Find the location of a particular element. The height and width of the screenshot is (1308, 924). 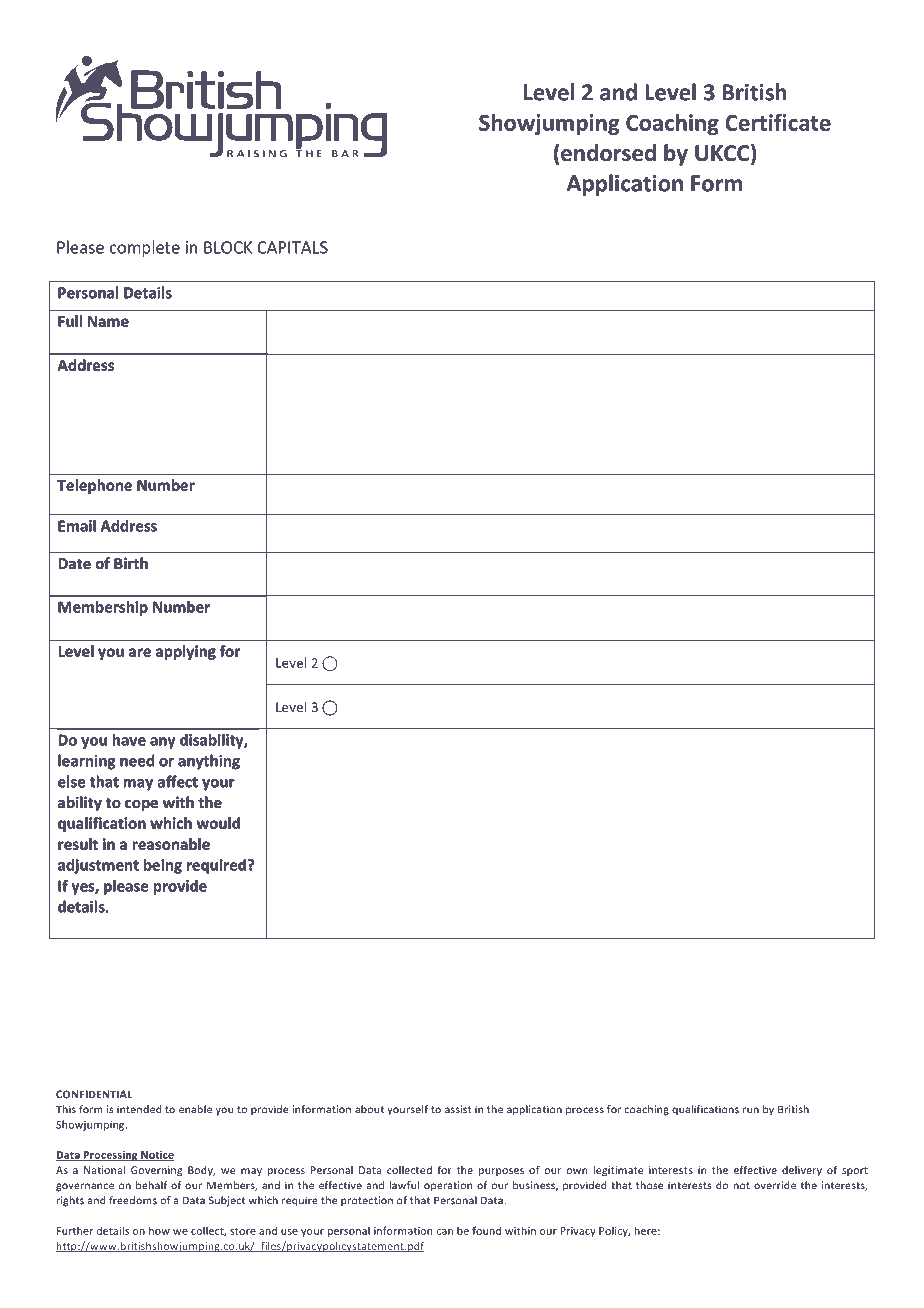

endorsed is located at coordinates (608, 153).
